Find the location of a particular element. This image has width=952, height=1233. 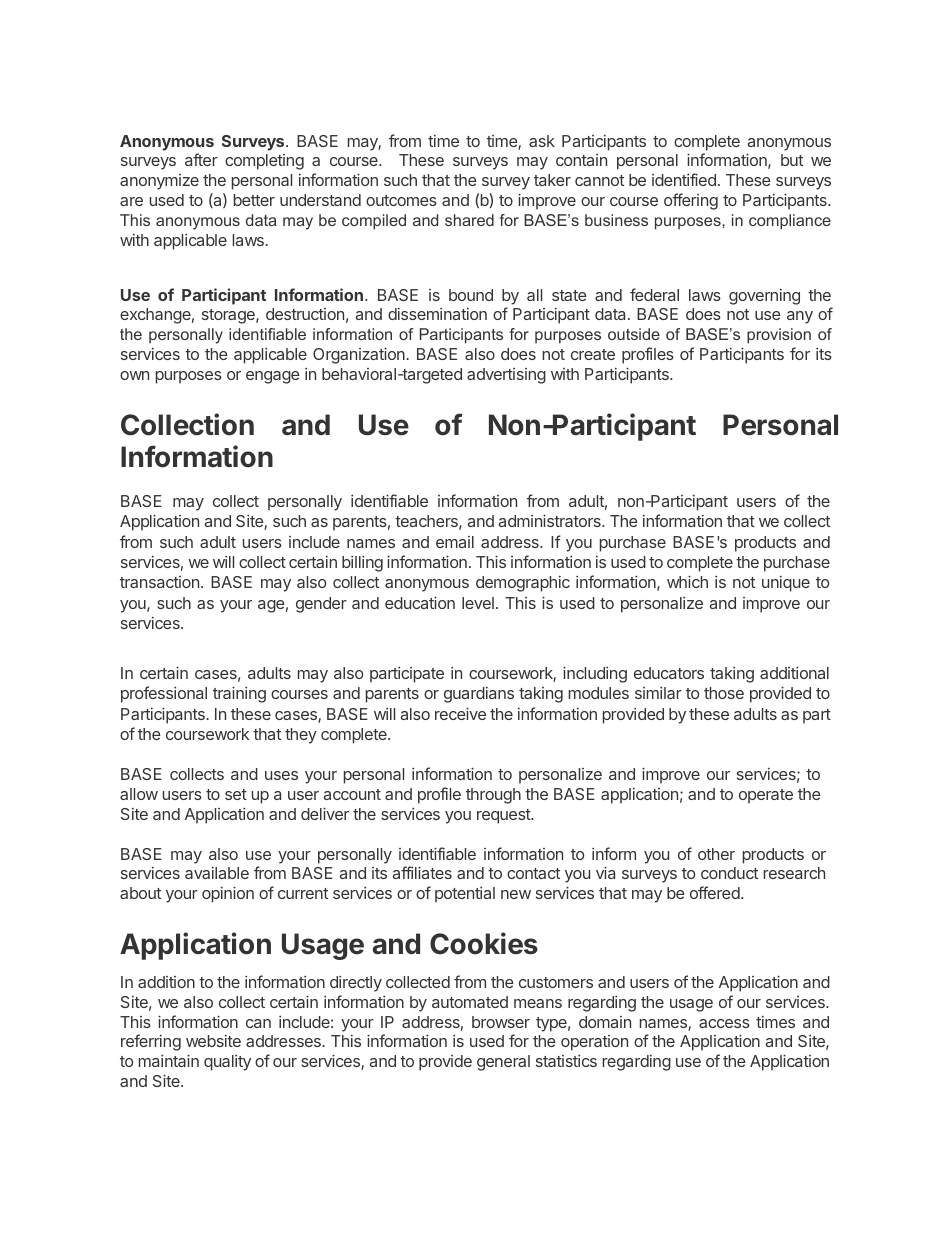

engage is located at coordinates (273, 377).
